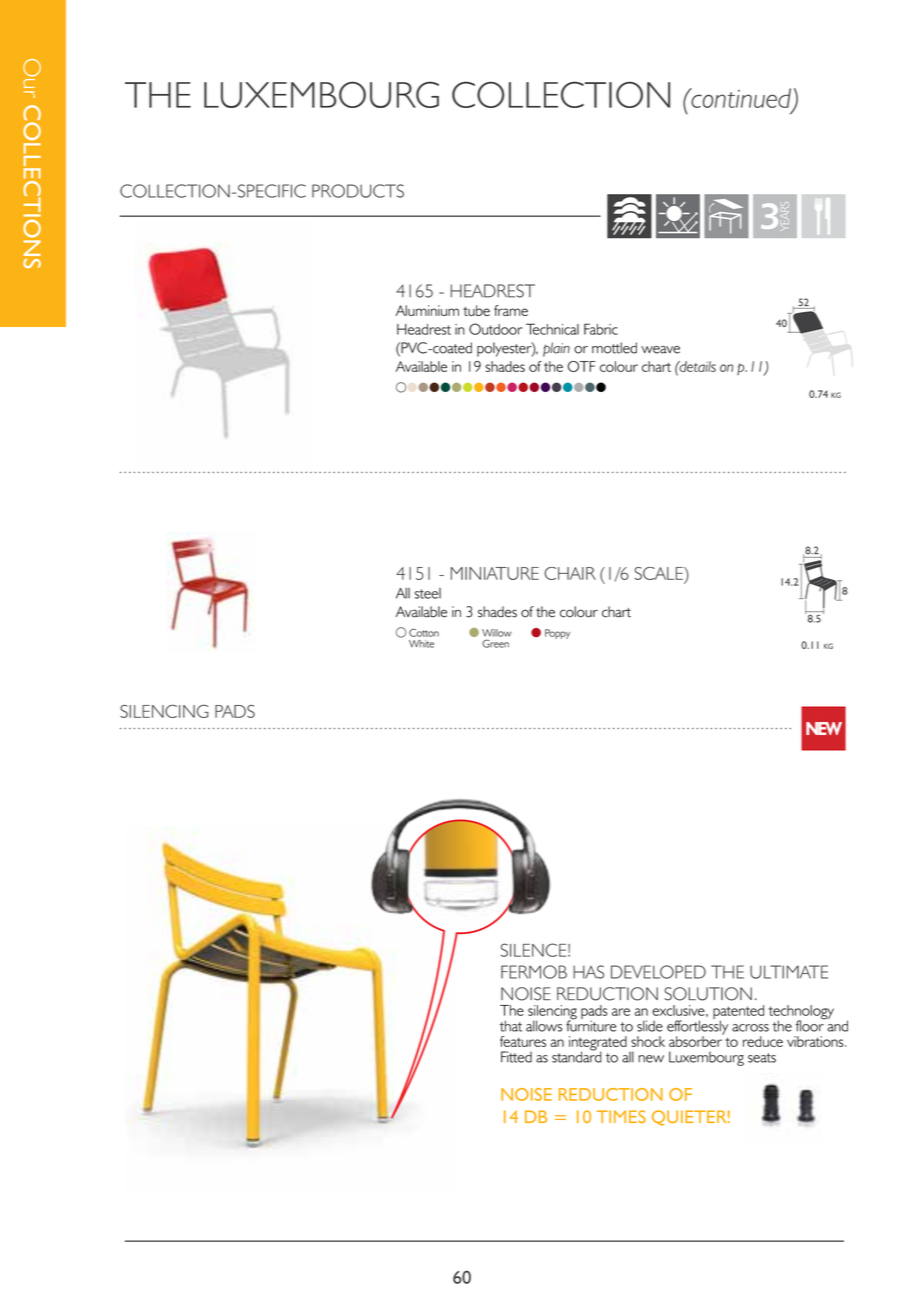  I want to click on PRODUCTS, so click(358, 191).
